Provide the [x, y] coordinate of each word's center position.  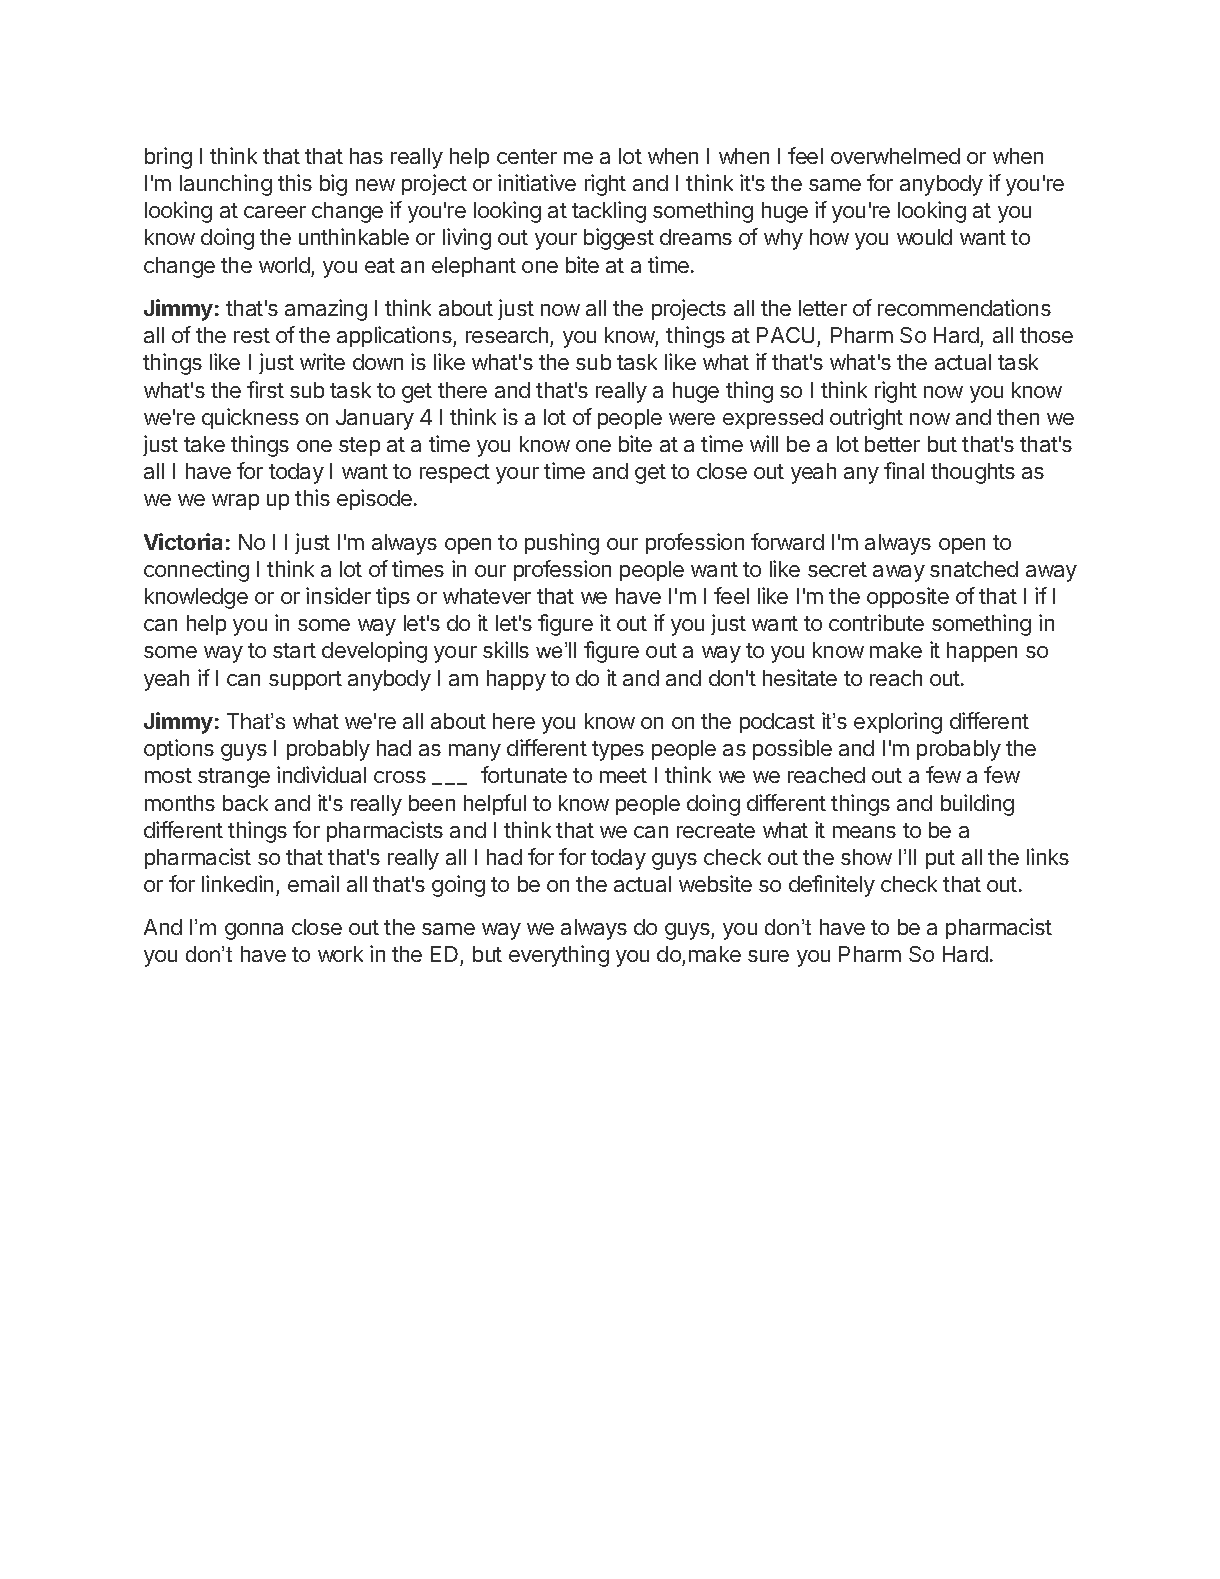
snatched [974, 569]
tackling [609, 212]
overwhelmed [895, 156]
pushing [562, 544]
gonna [254, 931]
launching [226, 185]
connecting [196, 571]
